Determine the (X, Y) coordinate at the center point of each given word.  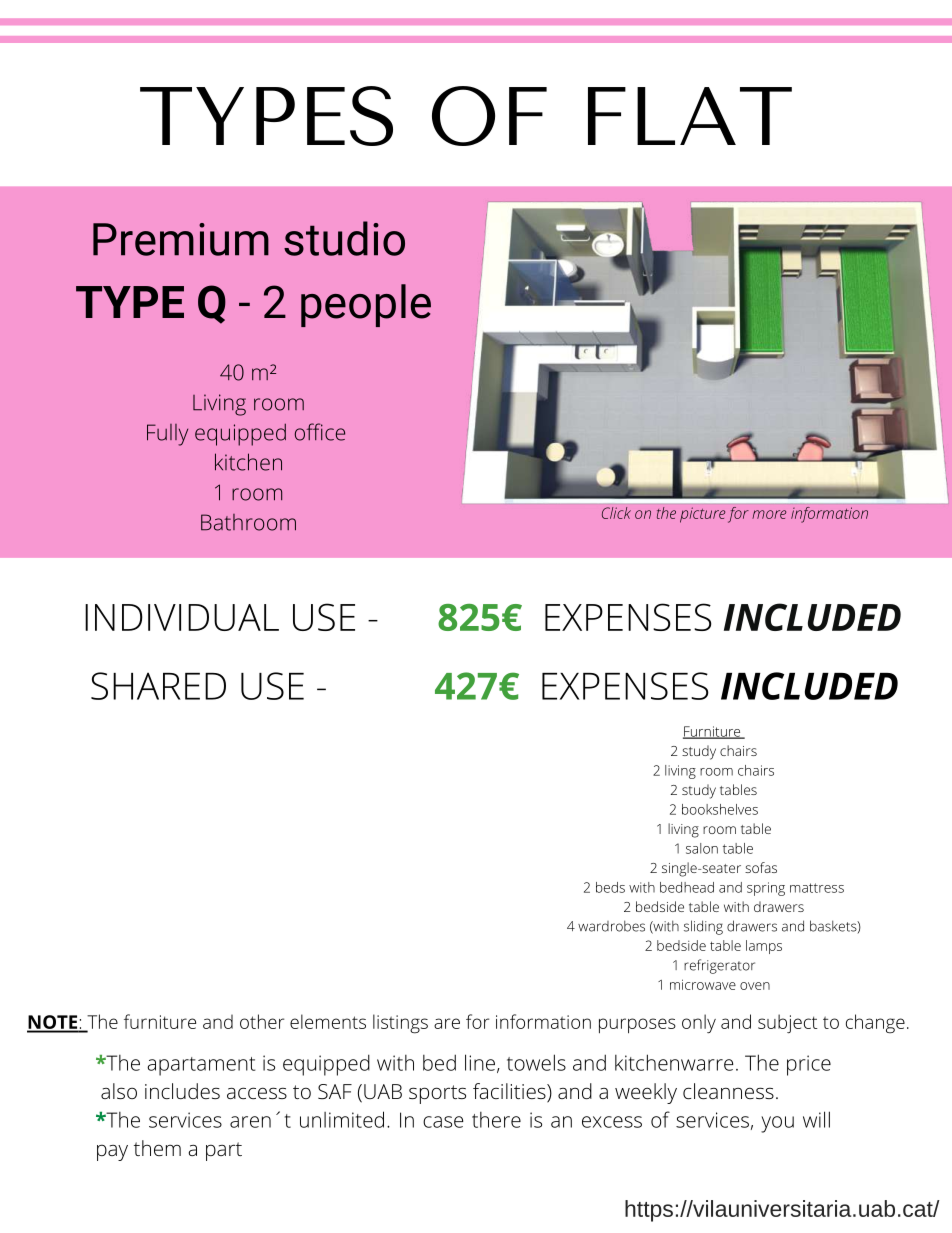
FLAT (690, 116)
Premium (181, 239)
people (366, 305)
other (262, 1021)
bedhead (687, 887)
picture (702, 515)
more (769, 514)
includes (182, 1091)
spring (766, 889)
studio (344, 238)
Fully (167, 435)
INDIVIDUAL (182, 617)
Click (616, 513)
